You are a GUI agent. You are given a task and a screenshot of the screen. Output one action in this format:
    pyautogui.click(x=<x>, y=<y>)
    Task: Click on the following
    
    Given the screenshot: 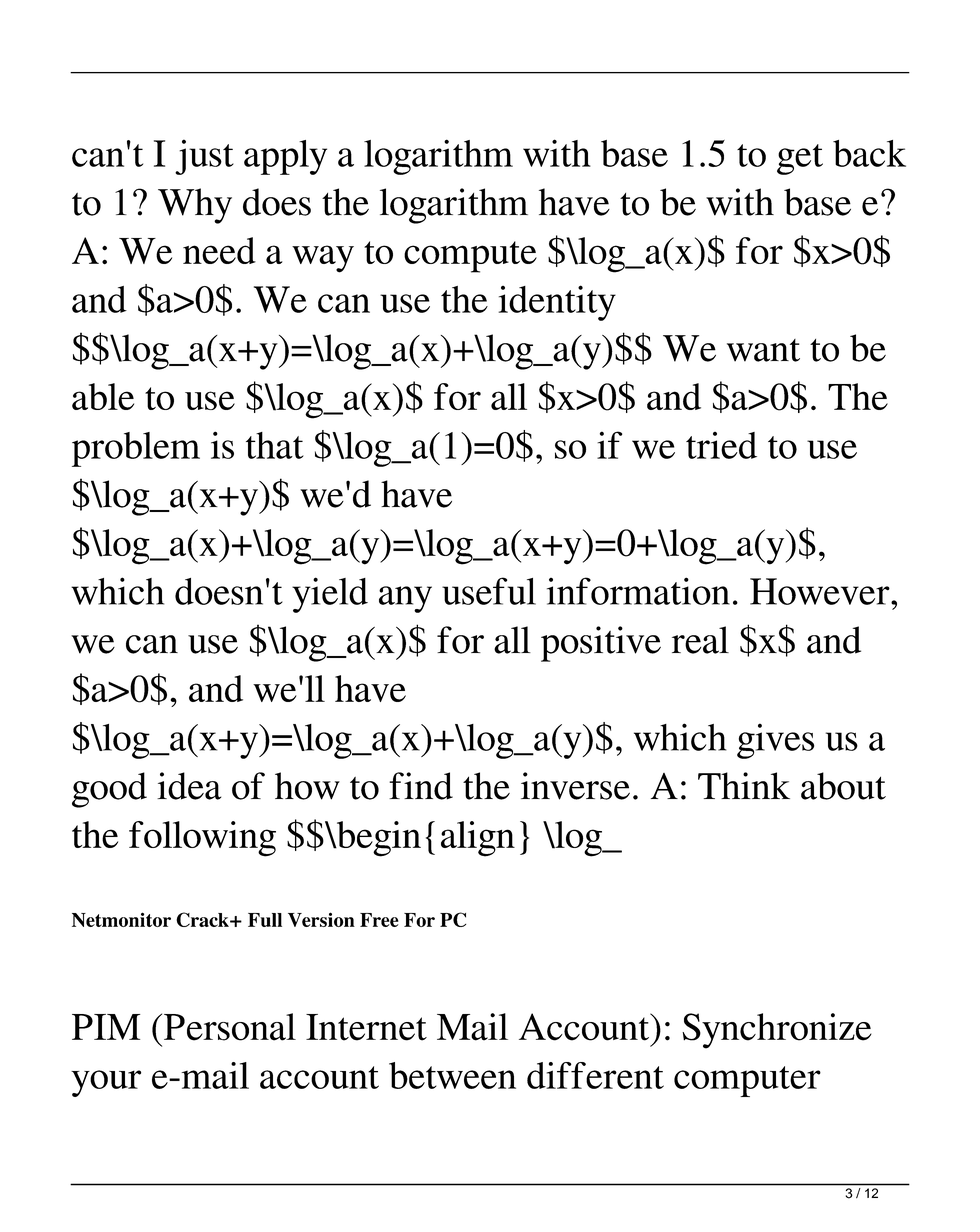 What is the action you would take?
    pyautogui.click(x=202, y=839)
